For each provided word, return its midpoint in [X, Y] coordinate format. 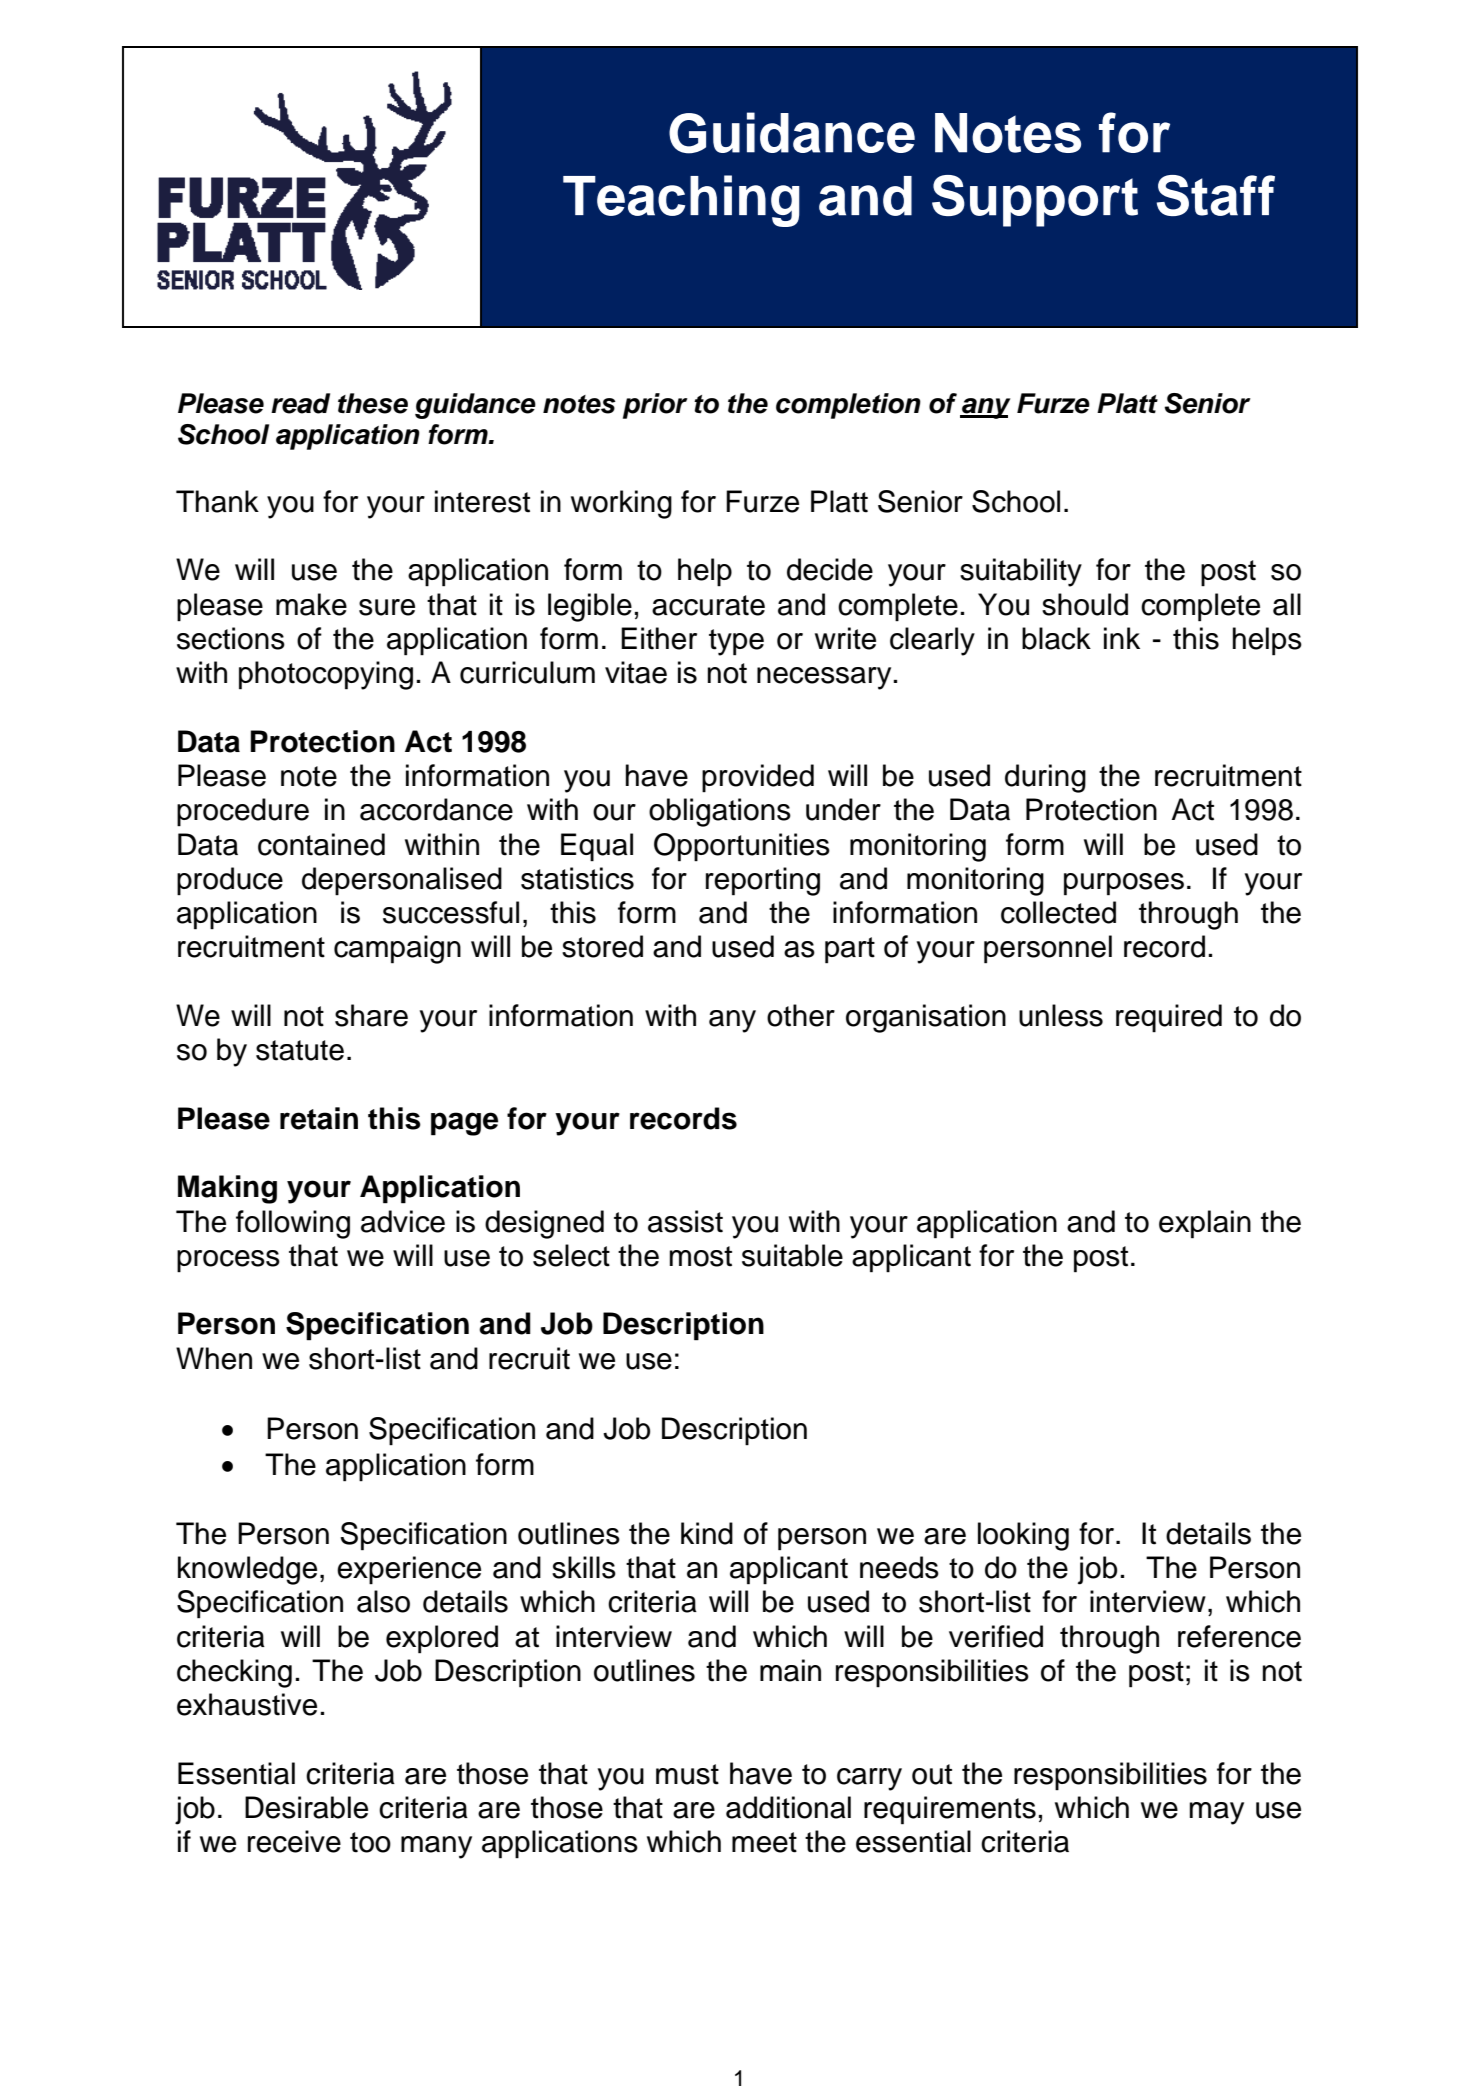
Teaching [681, 201]
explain [1205, 1224]
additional [788, 1807]
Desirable [306, 1807]
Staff [1216, 195]
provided [758, 778]
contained [321, 844]
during [1045, 778]
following [293, 1224]
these [373, 403]
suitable [792, 1255]
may [1217, 1813]
